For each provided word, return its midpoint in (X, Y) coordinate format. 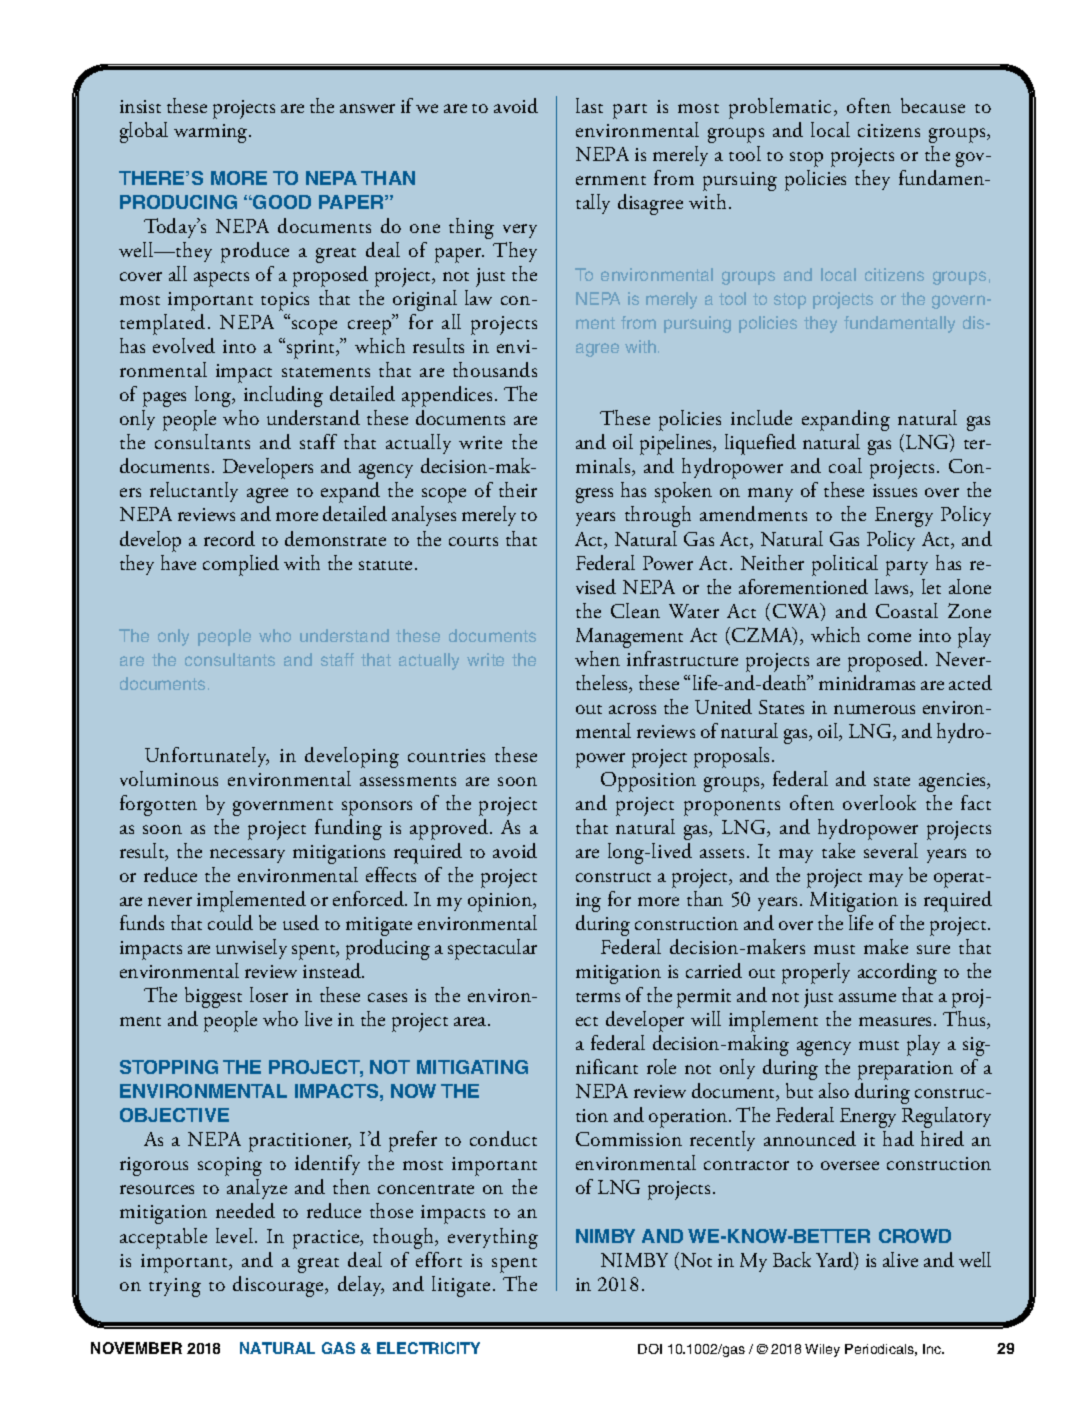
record (229, 538)
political (845, 565)
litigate (461, 1286)
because (933, 105)
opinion (501, 902)
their (518, 489)
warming (212, 133)
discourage (279, 1286)
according (897, 973)
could (230, 922)
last (589, 105)
